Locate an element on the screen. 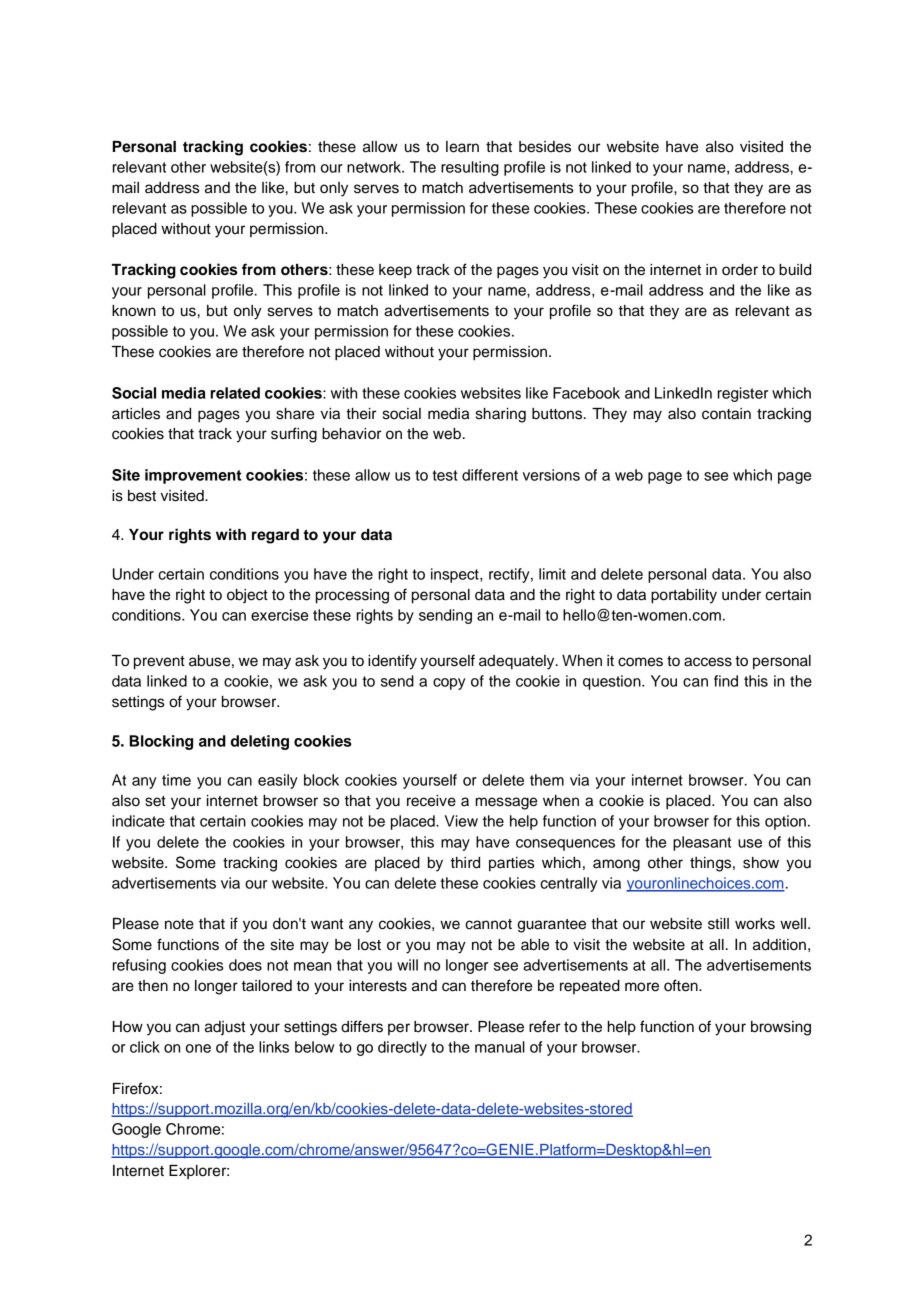 This screenshot has height=1307, width=924. object is located at coordinates (247, 596).
